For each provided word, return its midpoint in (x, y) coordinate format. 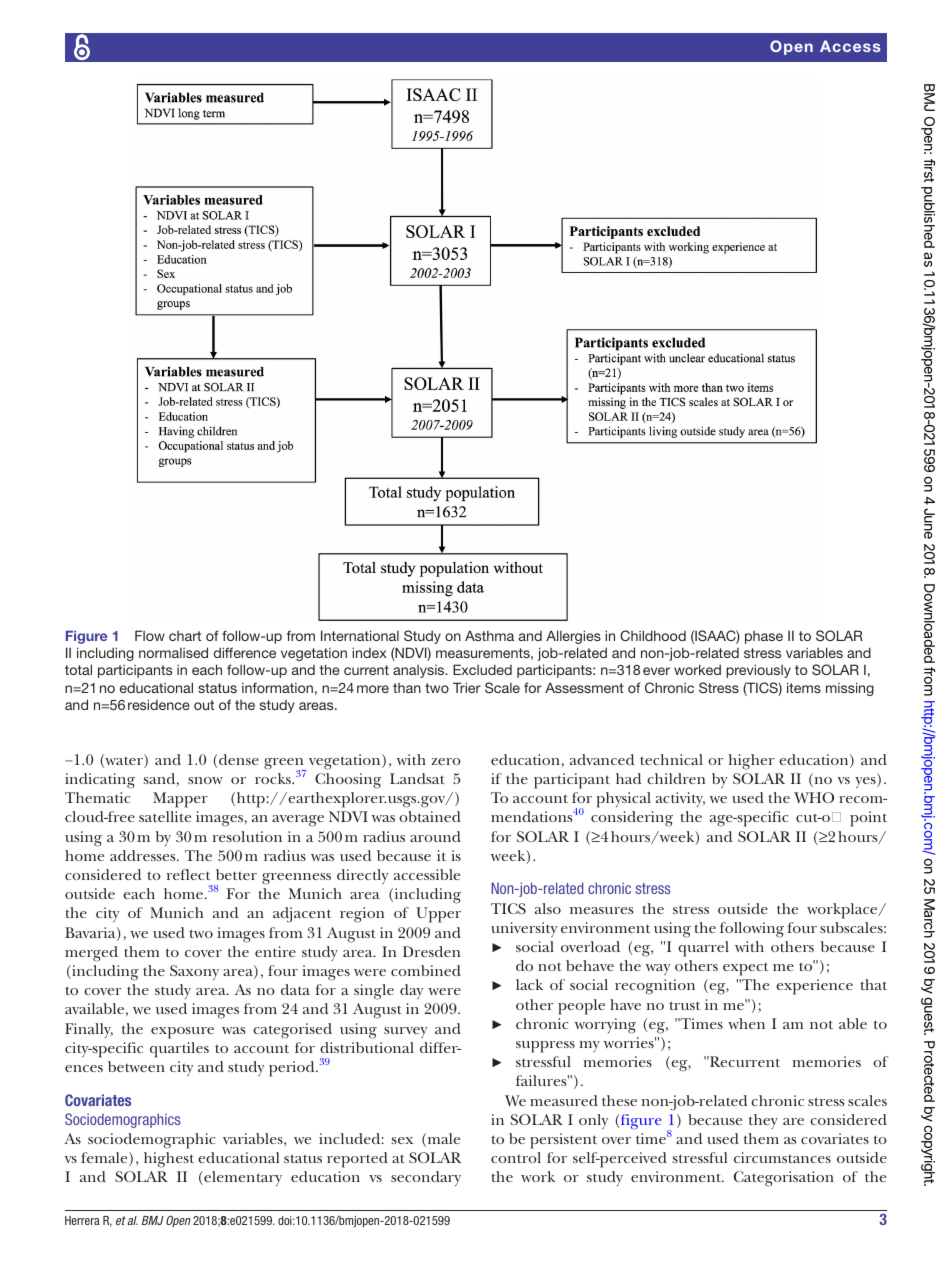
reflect (189, 874)
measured (564, 1100)
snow (205, 780)
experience (814, 987)
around (435, 836)
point (868, 819)
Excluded (482, 669)
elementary (242, 1178)
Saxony (194, 972)
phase (764, 637)
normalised (173, 652)
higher (751, 762)
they (763, 1121)
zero (446, 761)
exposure (182, 1033)
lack (529, 984)
